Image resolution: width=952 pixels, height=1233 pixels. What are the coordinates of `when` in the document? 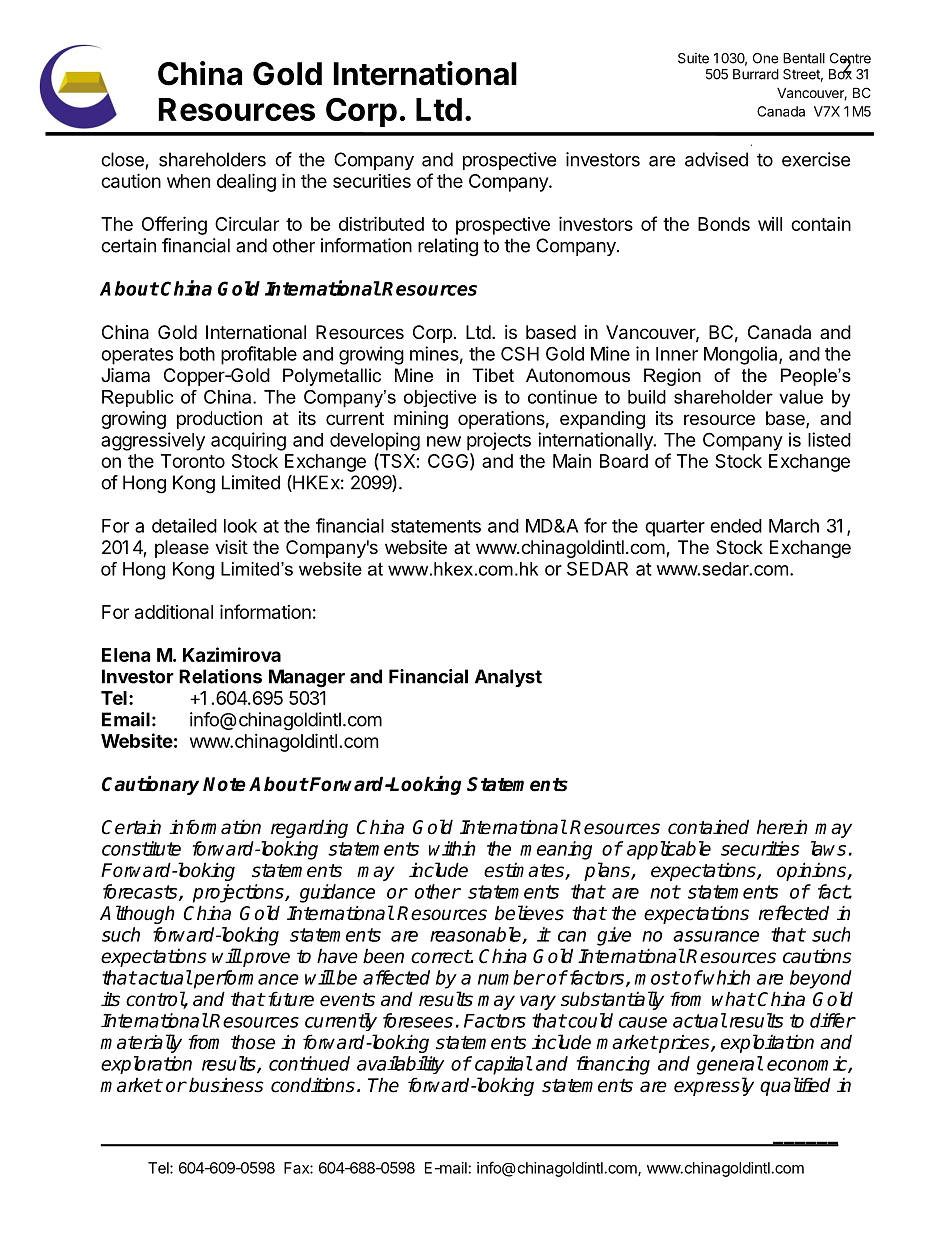 It's located at (188, 181).
